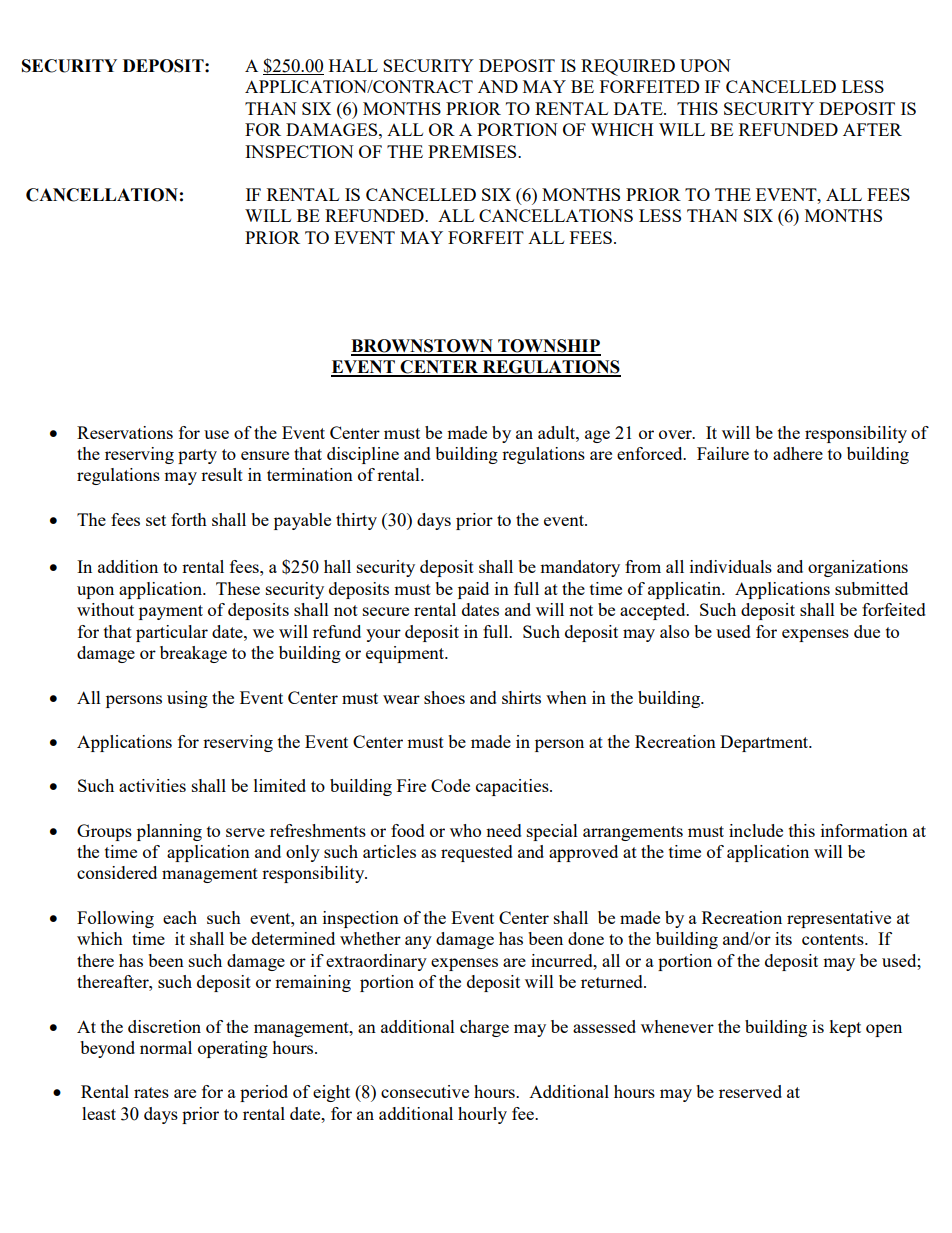 The height and width of the screenshot is (1233, 952). I want to click on thirty, so click(356, 521).
